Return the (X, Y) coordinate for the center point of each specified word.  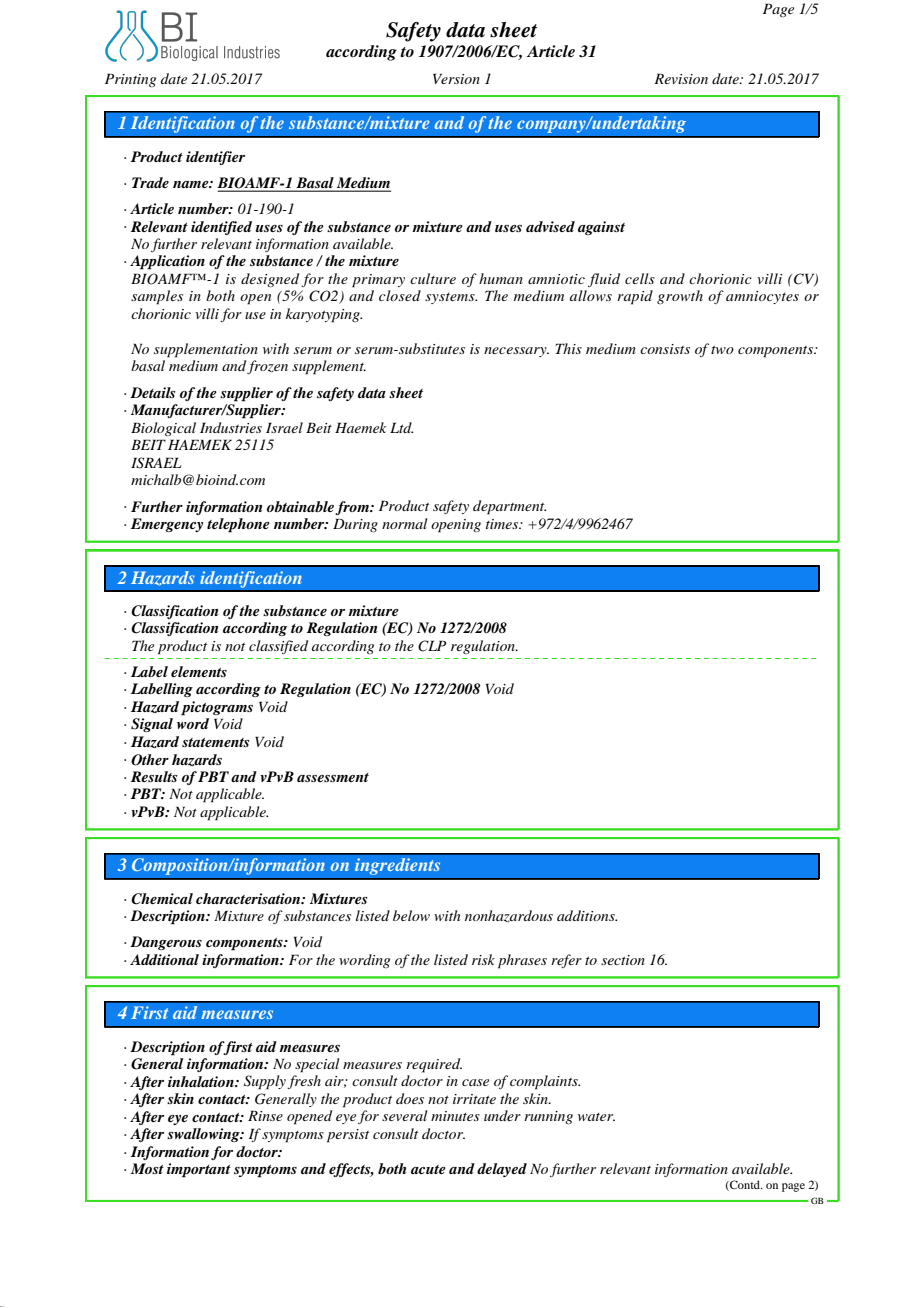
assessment (333, 777)
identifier (215, 158)
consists (665, 349)
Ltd (401, 427)
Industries (231, 427)
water (596, 1117)
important (199, 1170)
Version (456, 78)
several (405, 1115)
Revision (681, 78)
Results (154, 776)
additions (587, 915)
